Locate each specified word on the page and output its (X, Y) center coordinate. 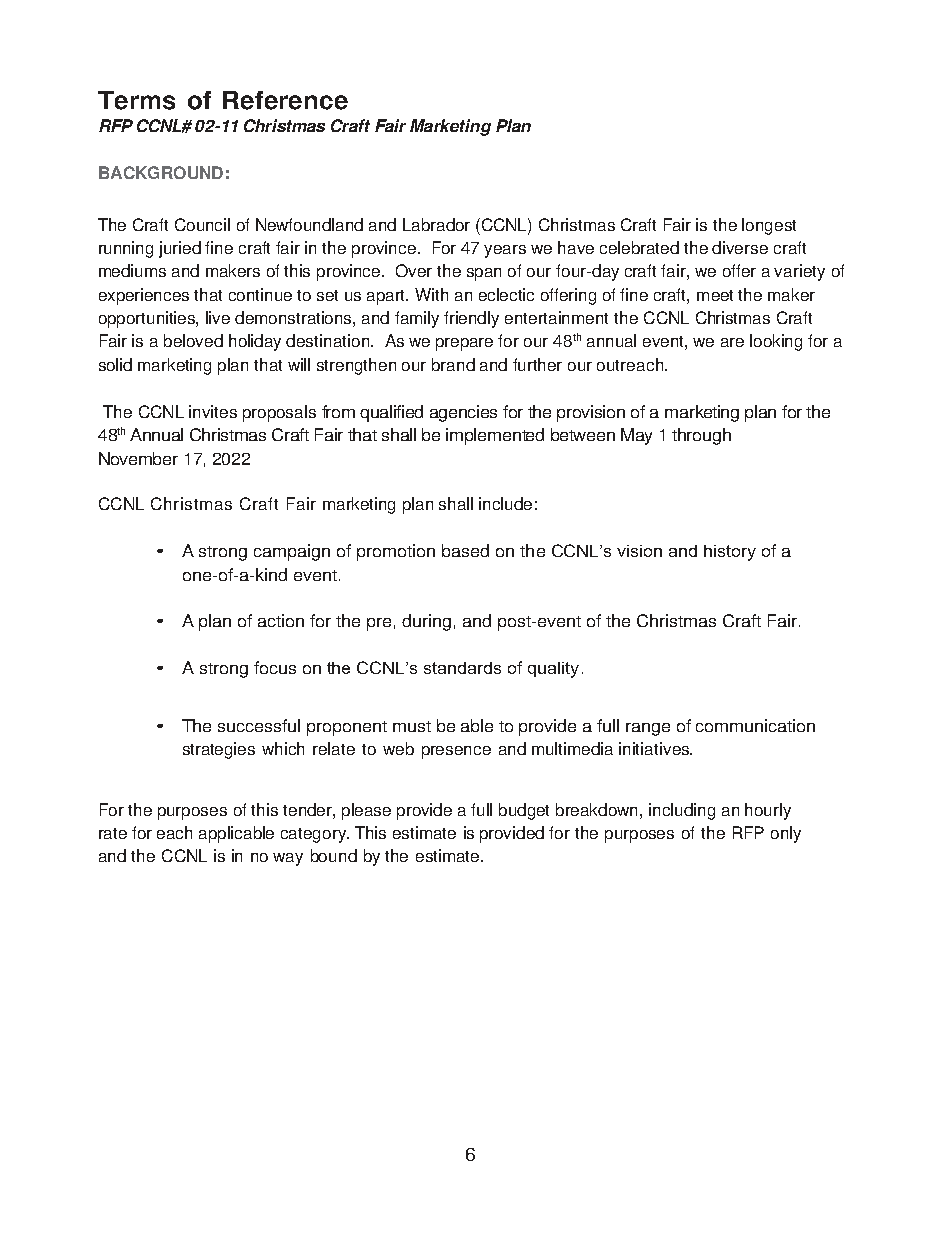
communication (755, 725)
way (288, 859)
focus (275, 667)
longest (769, 226)
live (218, 317)
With (431, 294)
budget (524, 811)
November (138, 458)
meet (715, 295)
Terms (136, 100)
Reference (285, 100)
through (701, 436)
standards (462, 668)
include (505, 503)
